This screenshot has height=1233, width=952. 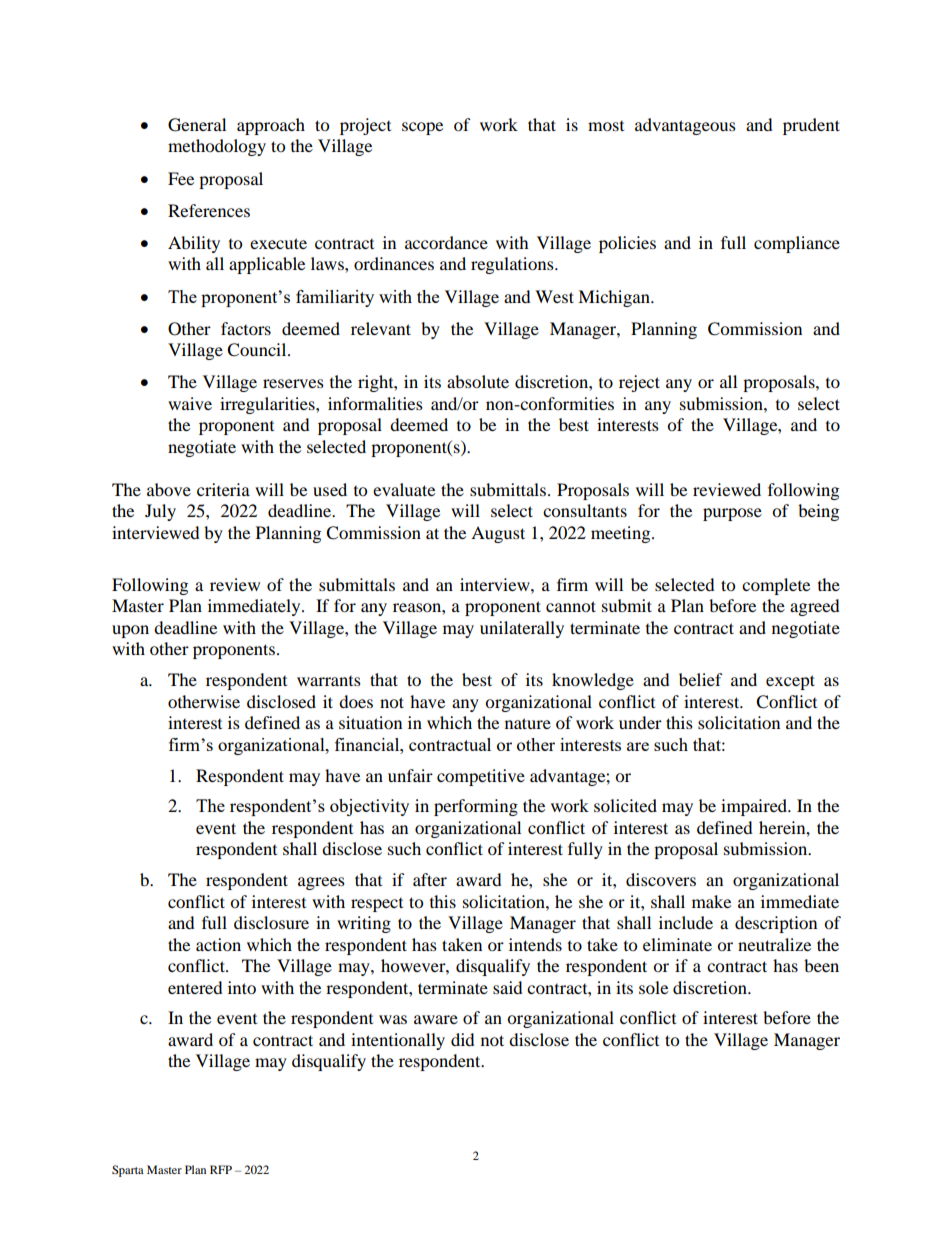 What do you see at coordinates (190, 403) in the screenshot?
I see `waive` at bounding box center [190, 403].
